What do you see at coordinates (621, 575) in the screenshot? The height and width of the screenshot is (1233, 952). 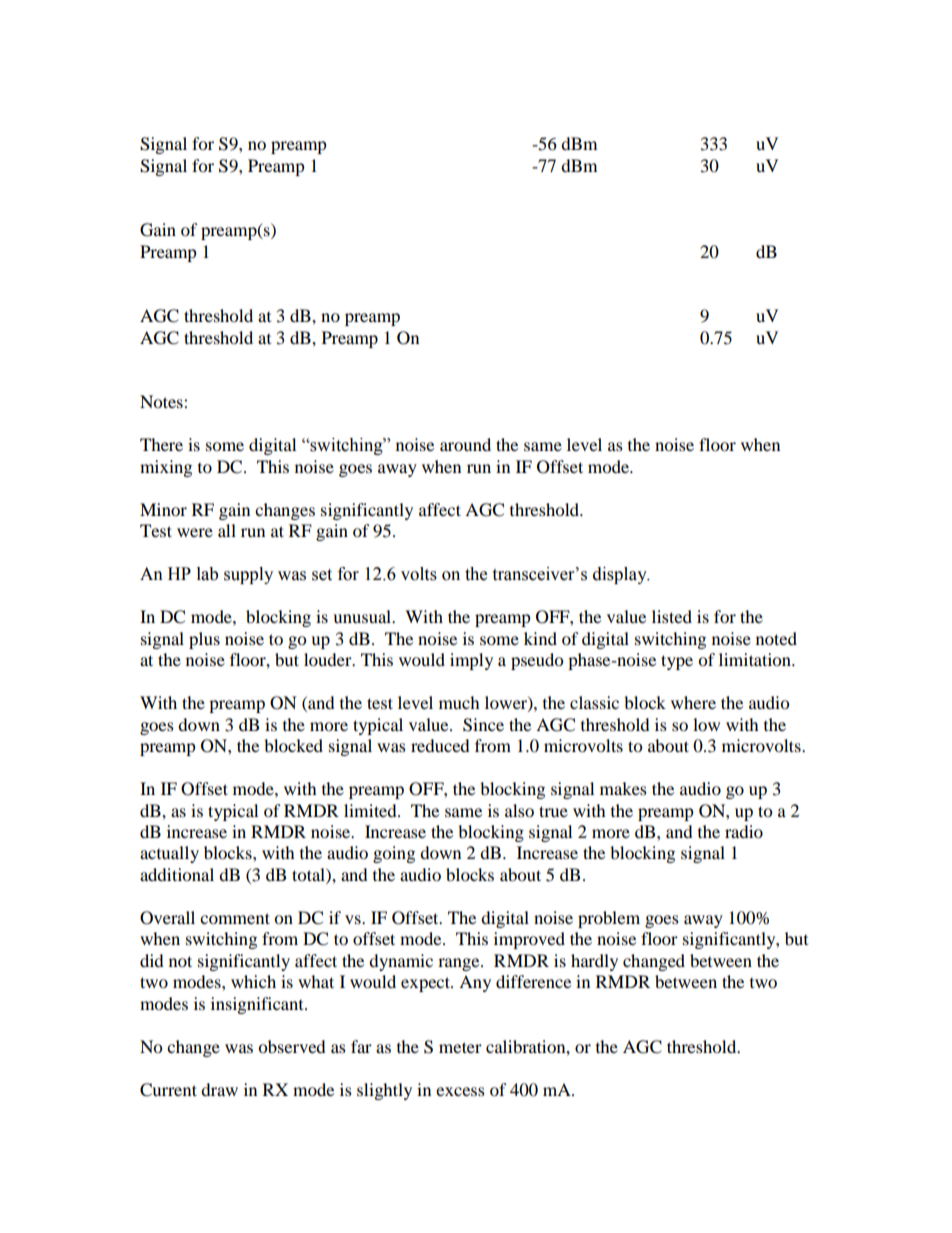 I see `display` at bounding box center [621, 575].
